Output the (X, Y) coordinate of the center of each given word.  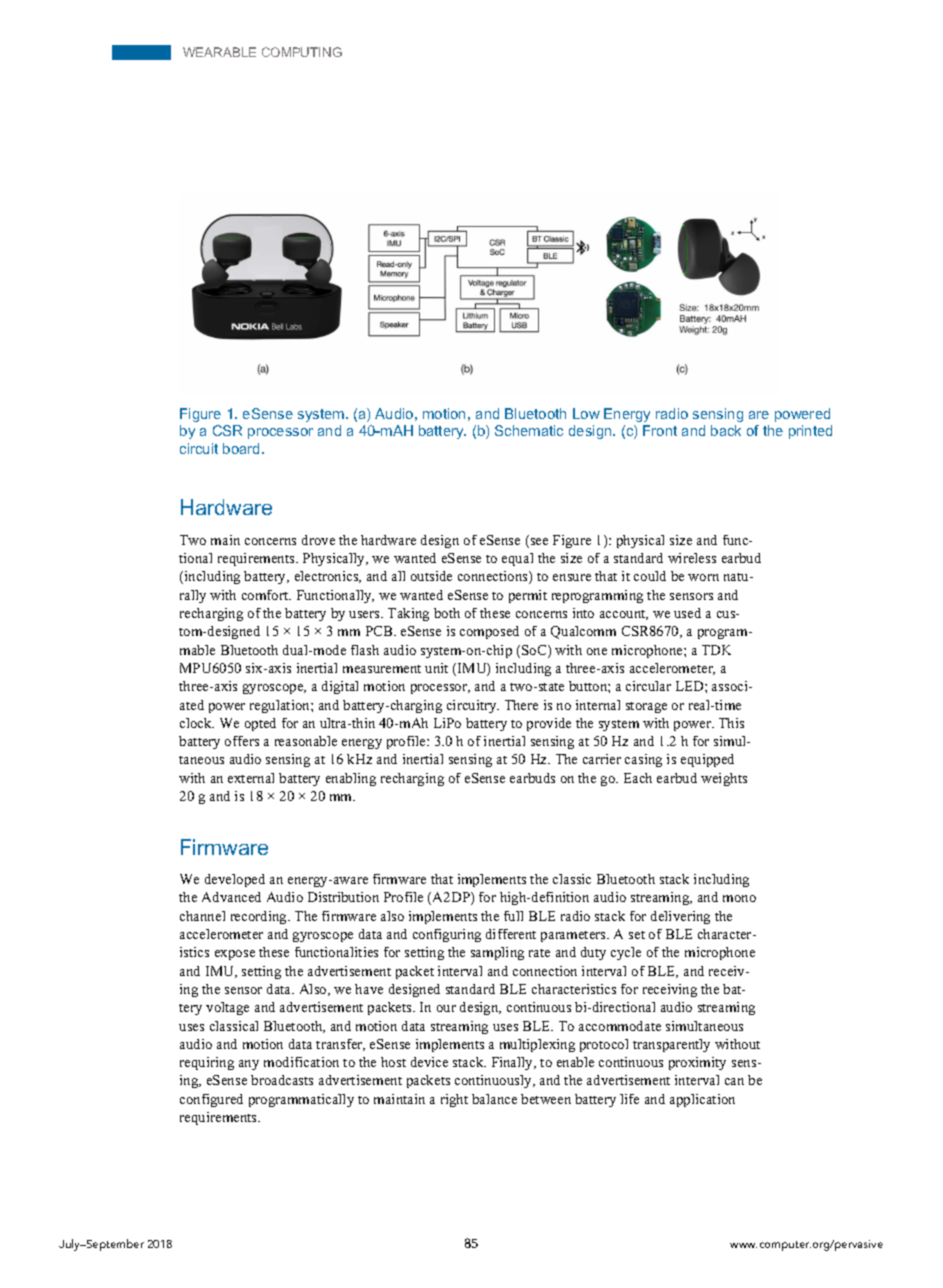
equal (517, 559)
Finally (514, 1063)
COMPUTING (302, 52)
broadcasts (282, 1080)
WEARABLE (219, 52)
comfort (266, 595)
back (726, 430)
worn (703, 577)
